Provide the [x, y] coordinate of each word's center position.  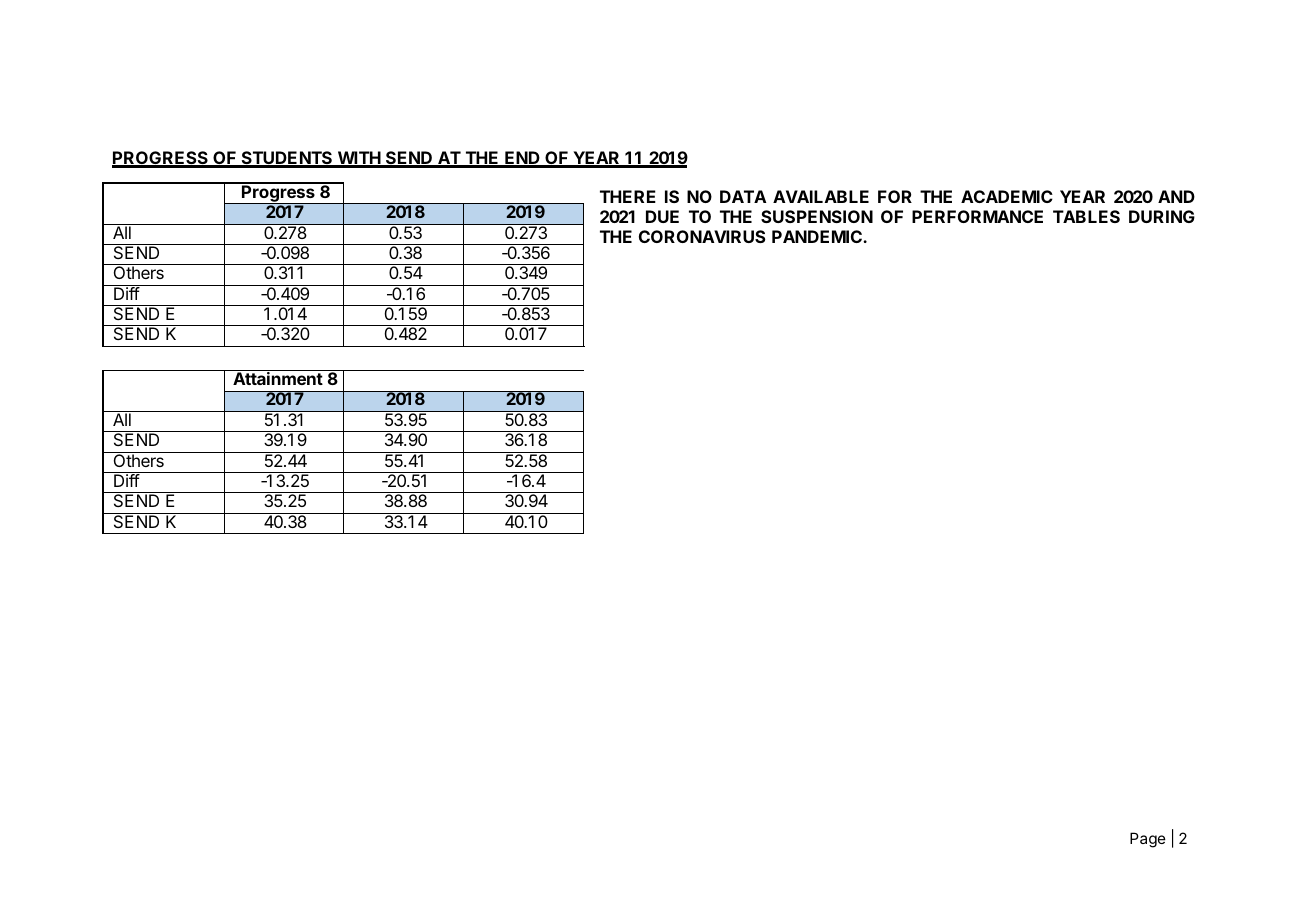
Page [1148, 840]
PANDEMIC [818, 236]
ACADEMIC [1007, 196]
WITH [358, 159]
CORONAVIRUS [702, 236]
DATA [743, 196]
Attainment [278, 378]
